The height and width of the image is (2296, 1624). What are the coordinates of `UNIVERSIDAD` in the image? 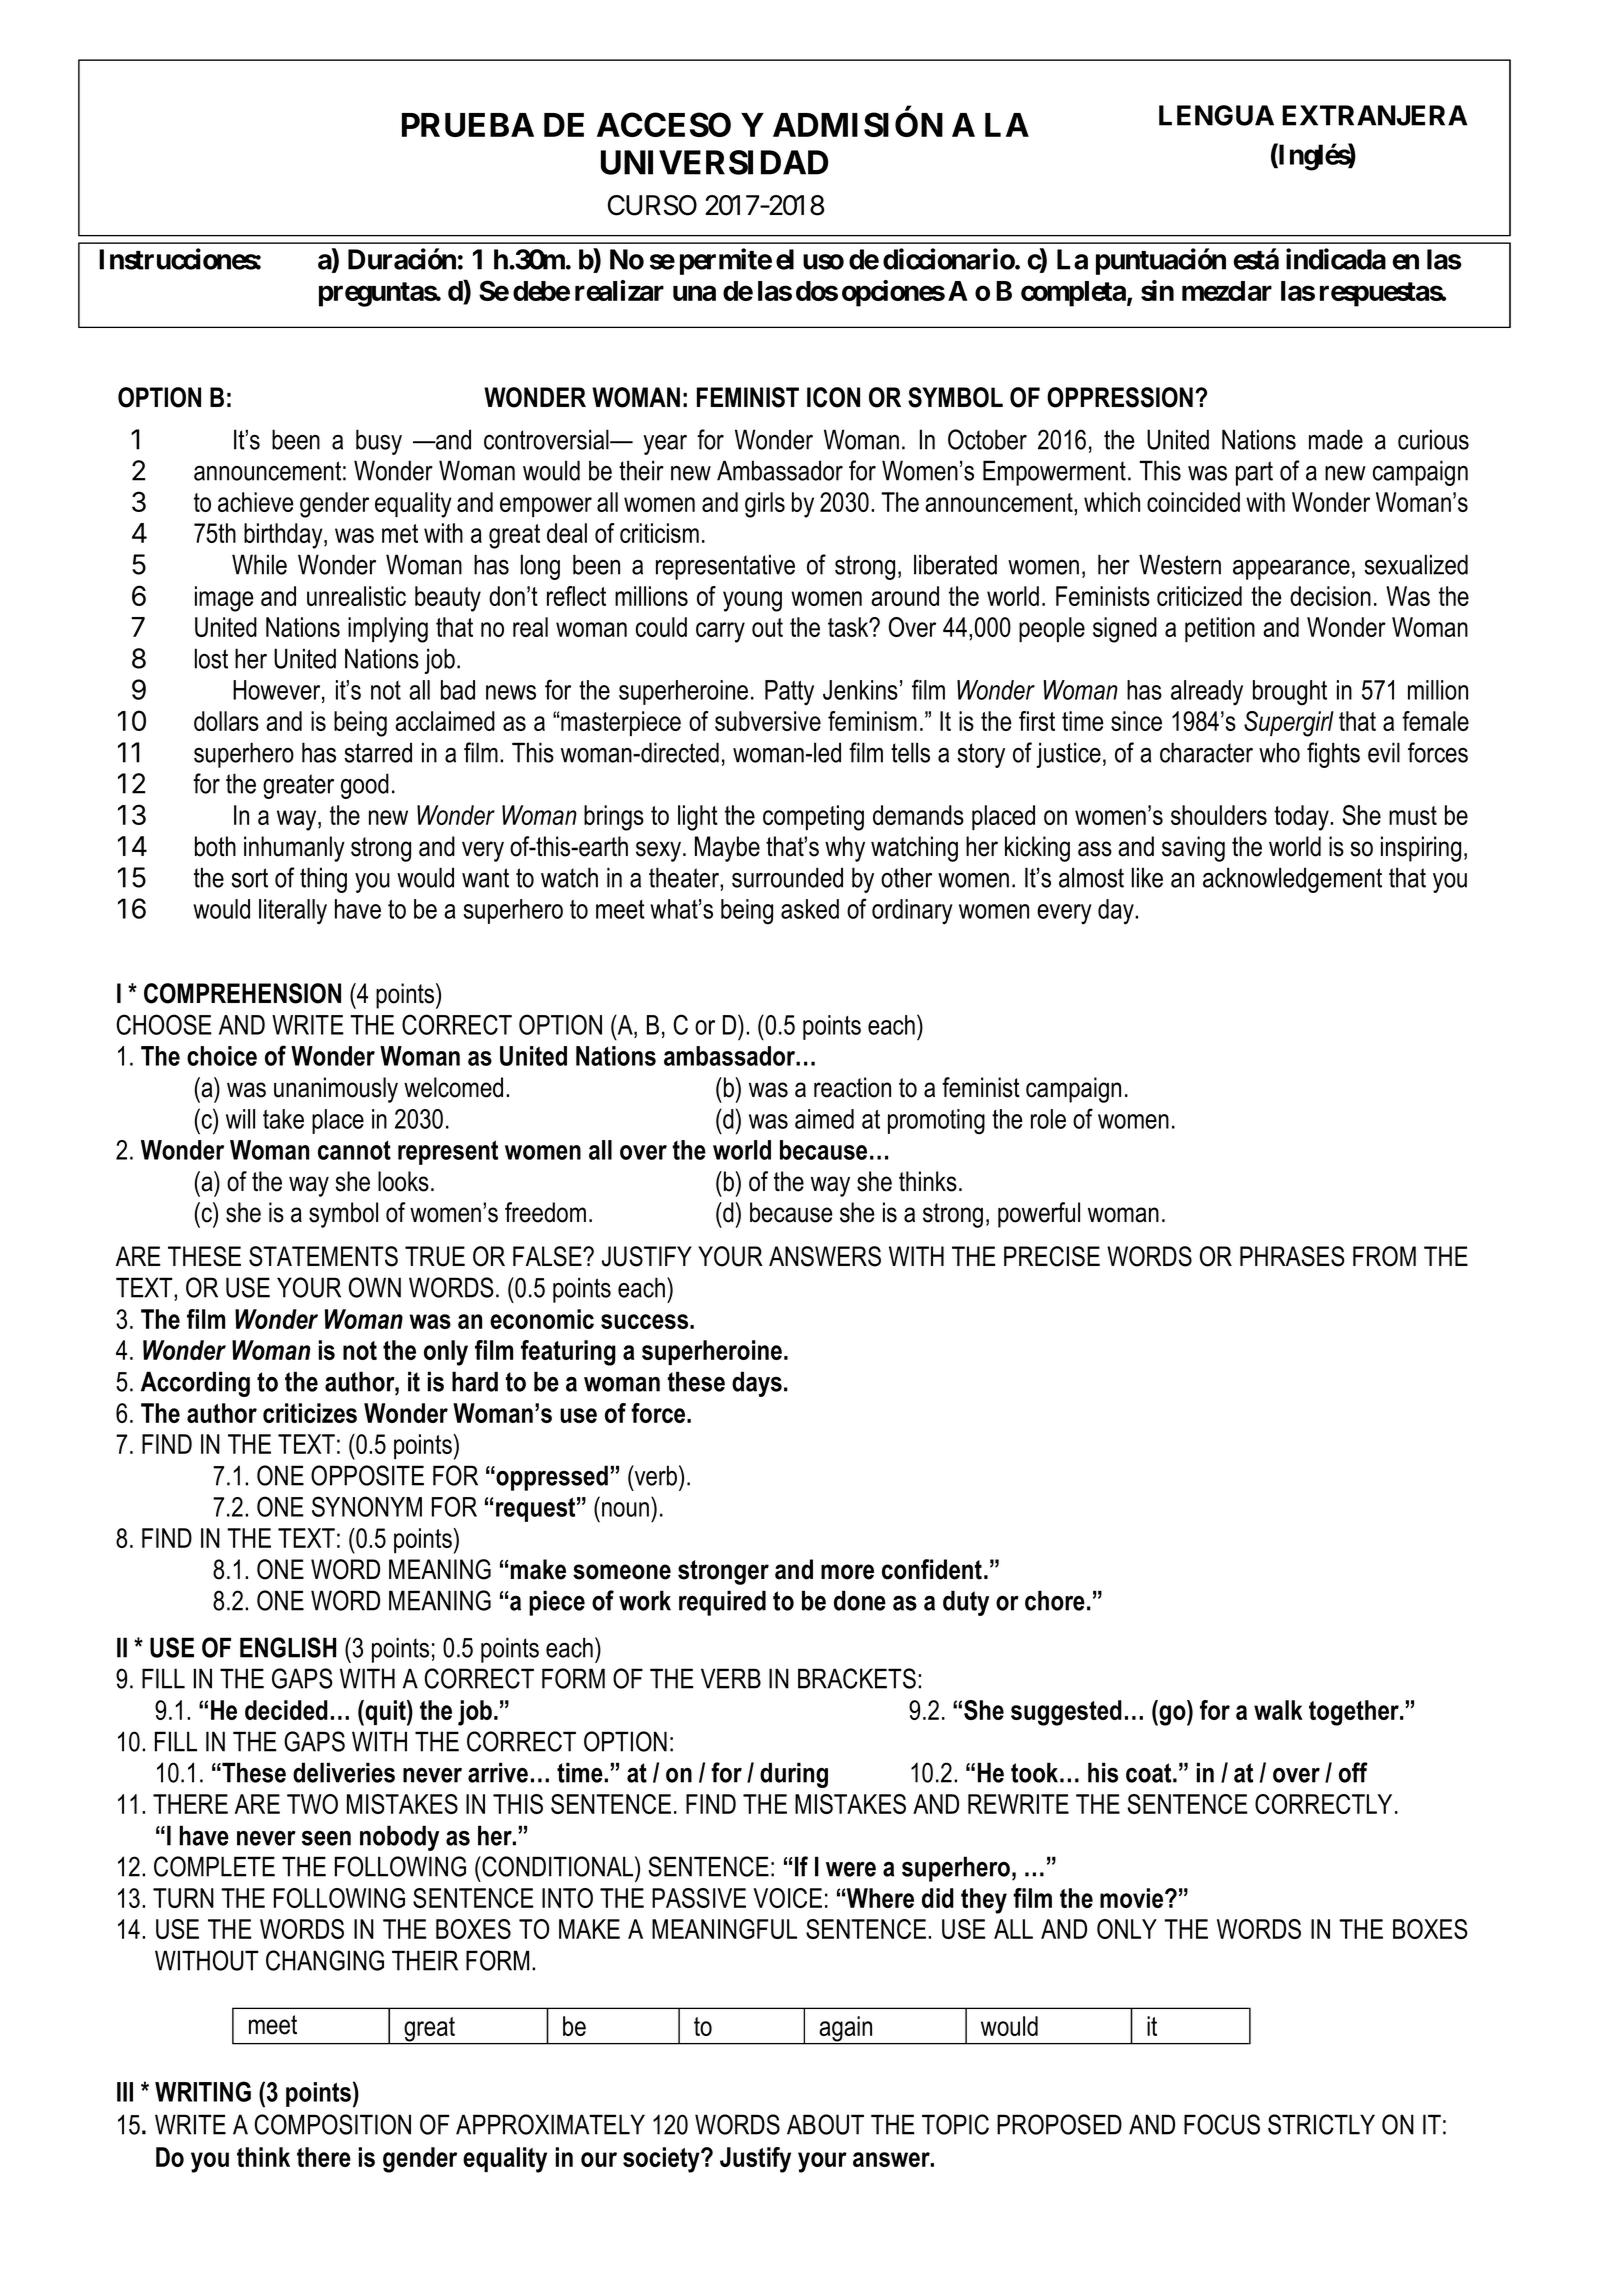 It's located at (714, 162).
